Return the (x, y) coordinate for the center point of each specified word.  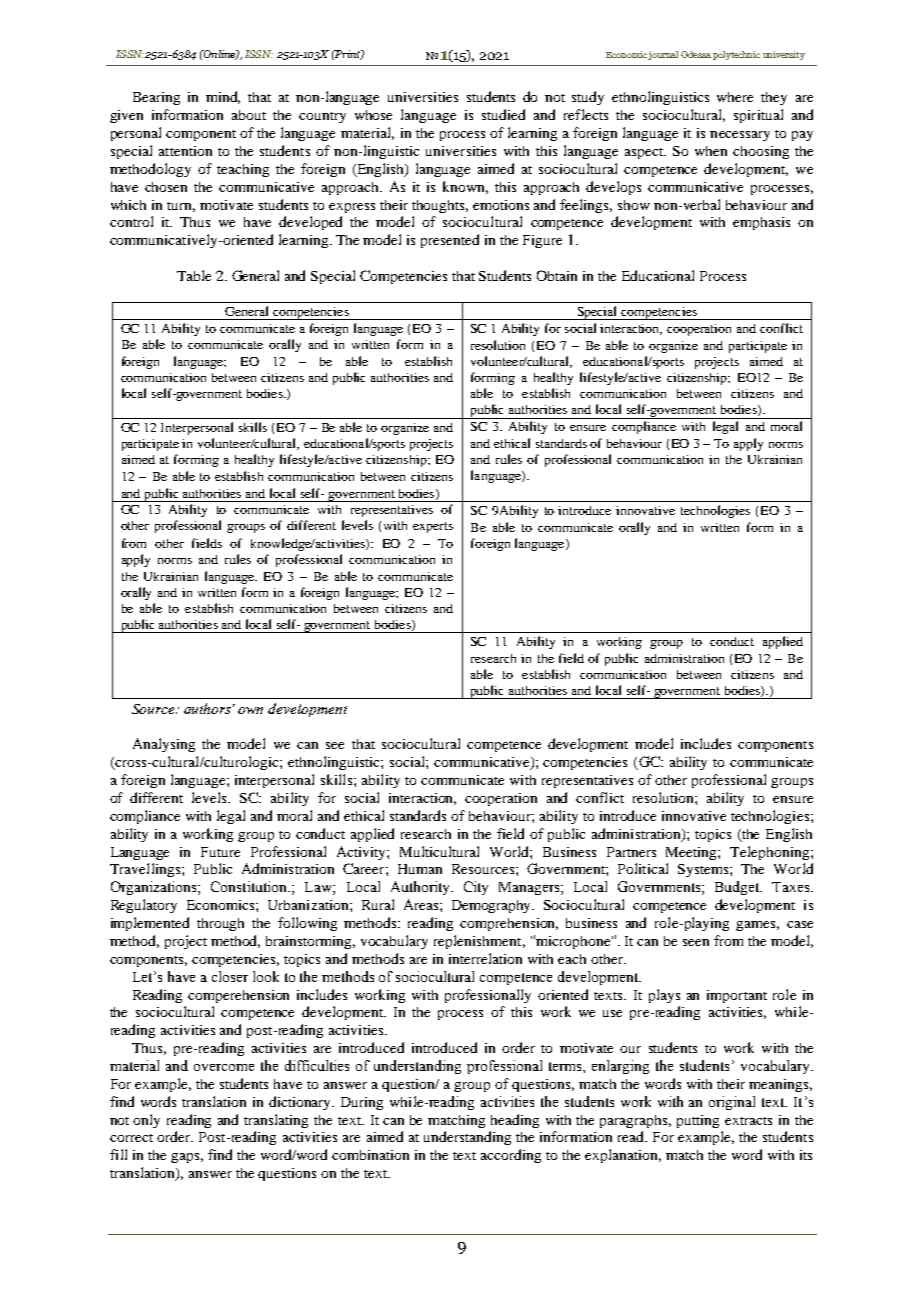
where (735, 97)
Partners (631, 852)
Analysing (164, 745)
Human (420, 869)
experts (433, 527)
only (146, 1121)
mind (223, 97)
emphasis (761, 223)
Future (220, 852)
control (131, 221)
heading (515, 1121)
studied (503, 114)
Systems (704, 870)
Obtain (557, 275)
